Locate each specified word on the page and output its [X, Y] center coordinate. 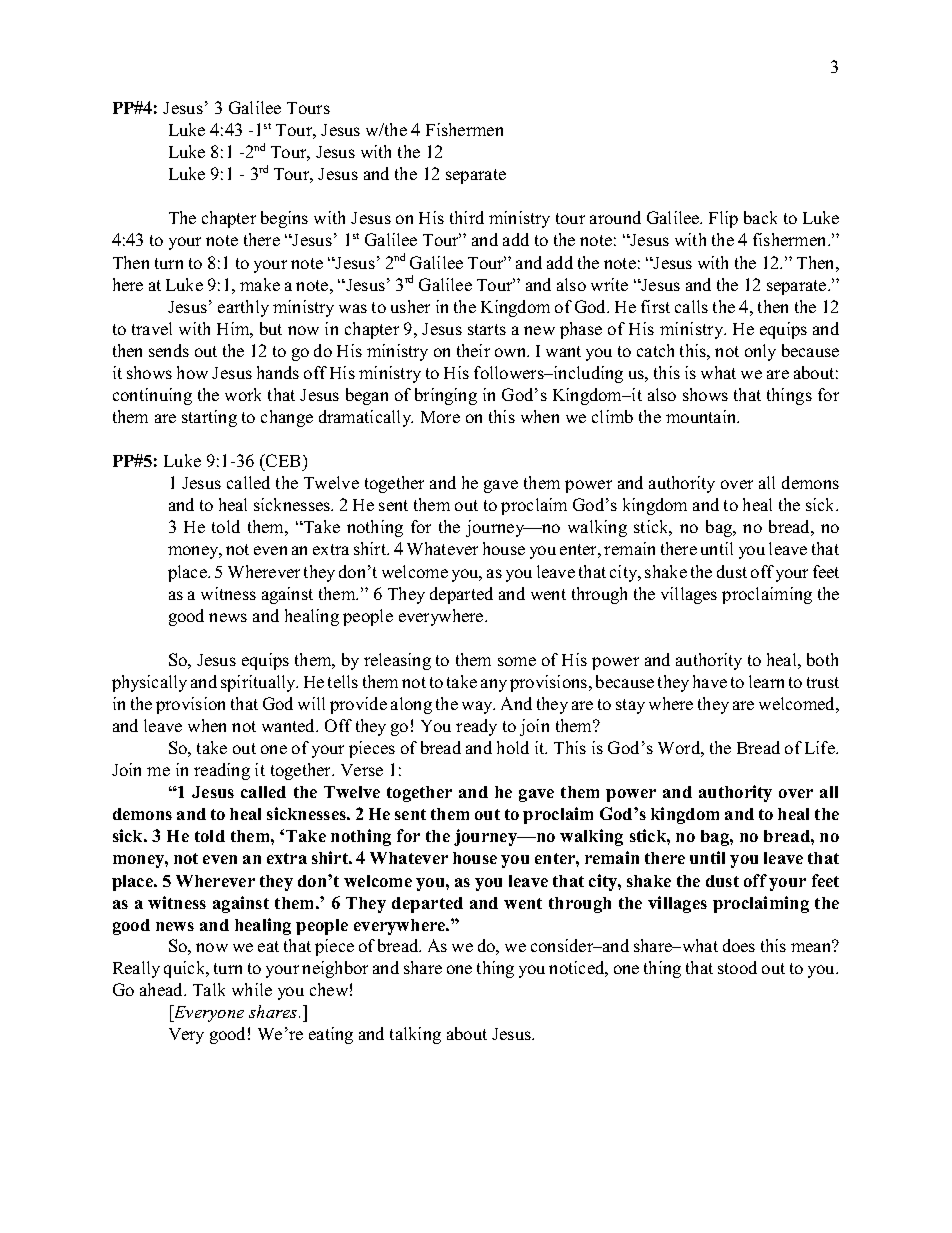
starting [209, 418]
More [440, 417]
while [252, 989]
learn [766, 681]
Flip [723, 219]
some [517, 661]
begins [284, 219]
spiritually [259, 683]
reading [222, 771]
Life [821, 747]
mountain [702, 416]
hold [513, 747]
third [467, 217]
